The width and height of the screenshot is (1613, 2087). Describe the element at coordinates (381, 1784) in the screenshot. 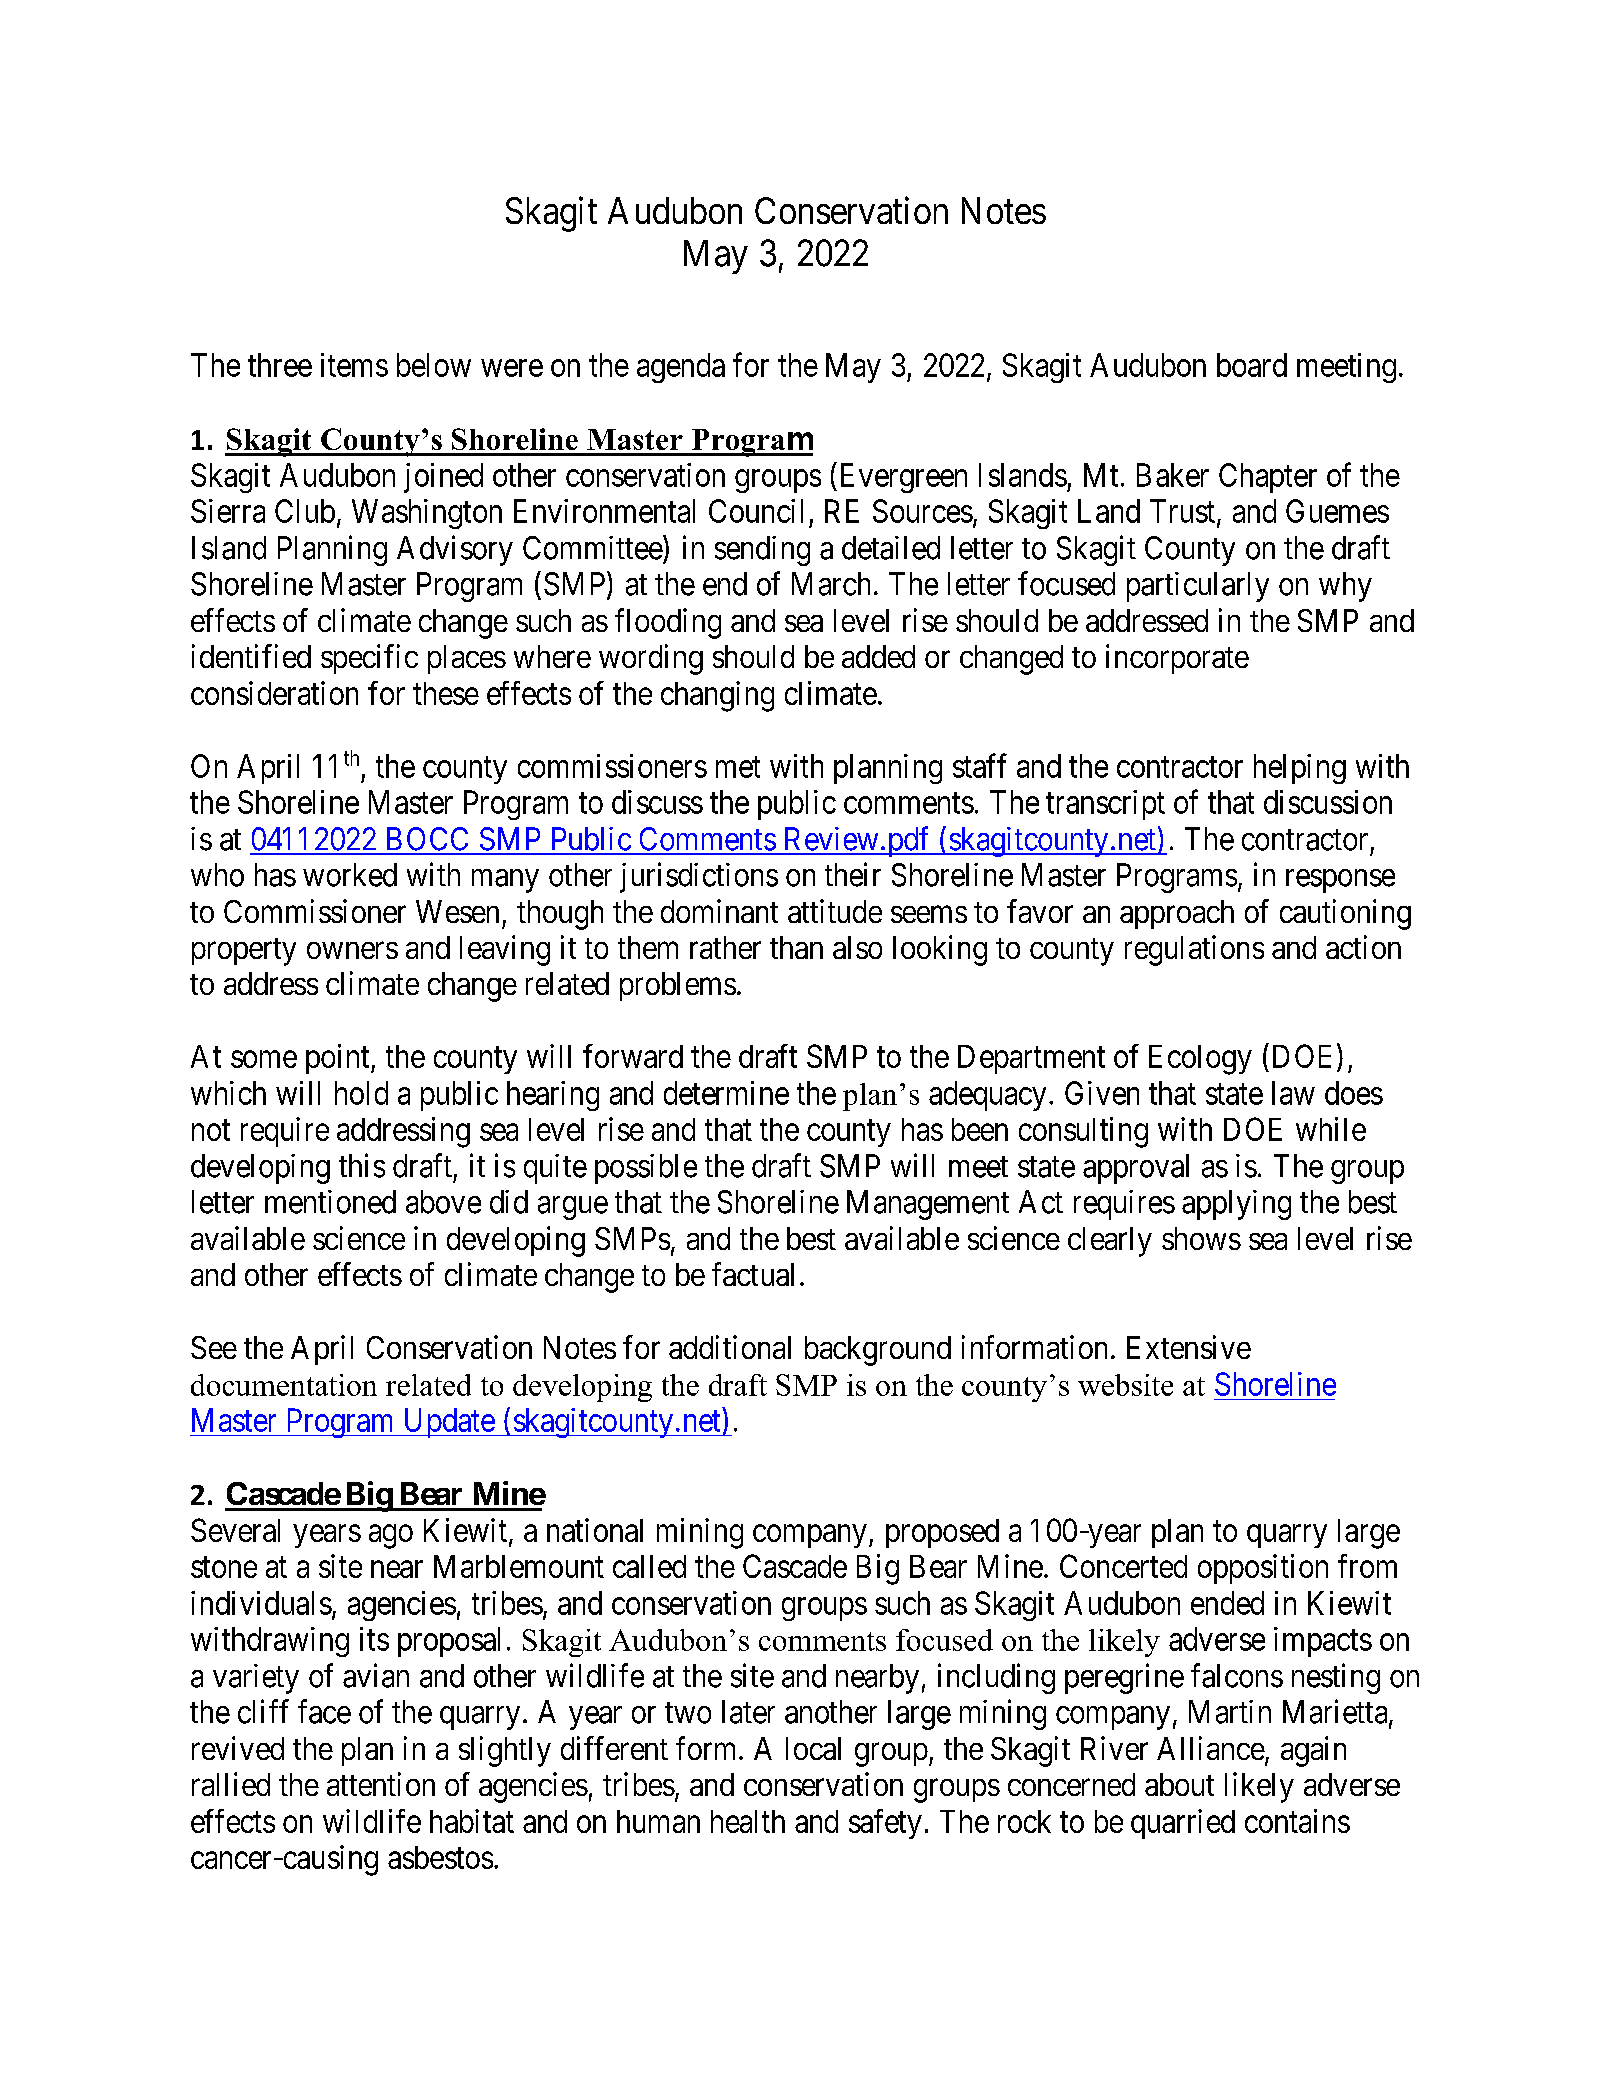

I see `attention` at that location.
